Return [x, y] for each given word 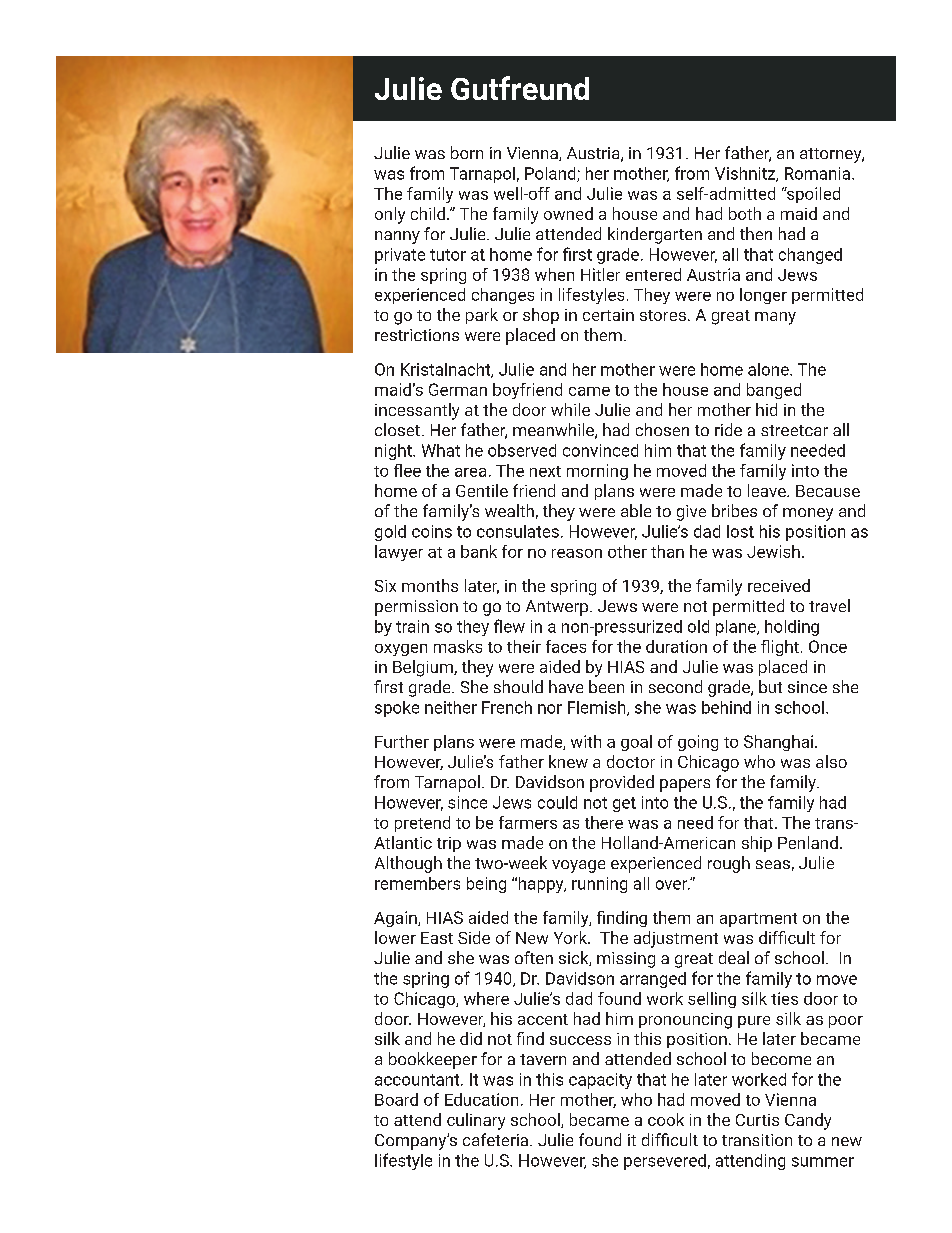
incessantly [417, 411]
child [428, 213]
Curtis [757, 1120]
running [599, 885]
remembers [417, 883]
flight [780, 648]
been [606, 686]
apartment [758, 920]
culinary [476, 1121]
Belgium [424, 668]
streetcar [794, 430]
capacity [600, 1081]
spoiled [812, 195]
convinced [600, 450]
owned [568, 213]
